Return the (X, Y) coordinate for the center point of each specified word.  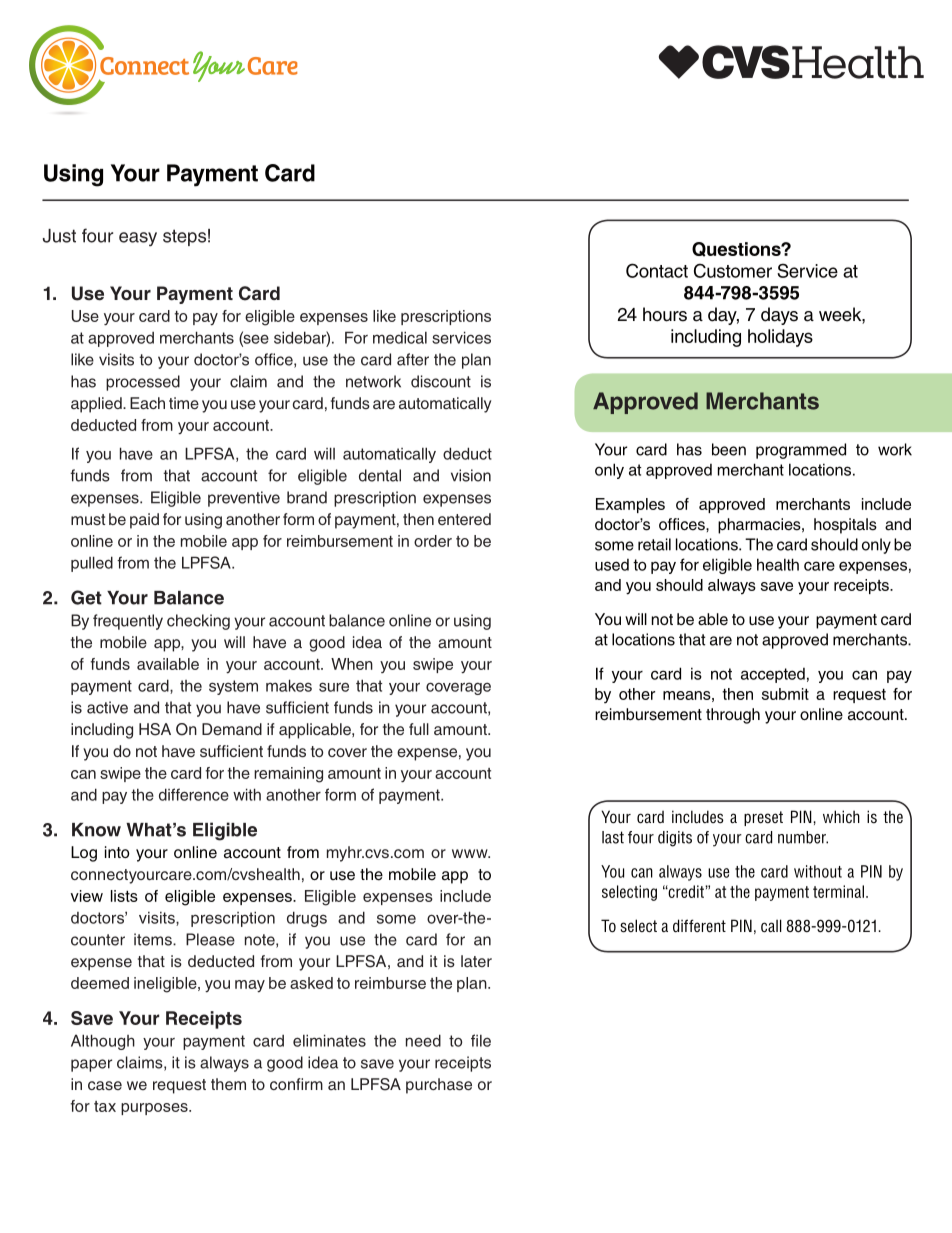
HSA (155, 729)
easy (138, 239)
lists (124, 896)
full (419, 729)
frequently (128, 622)
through (733, 716)
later (476, 961)
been (729, 449)
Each (147, 403)
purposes (155, 1109)
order (433, 541)
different (699, 926)
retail (654, 544)
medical (400, 337)
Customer (733, 270)
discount (441, 381)
